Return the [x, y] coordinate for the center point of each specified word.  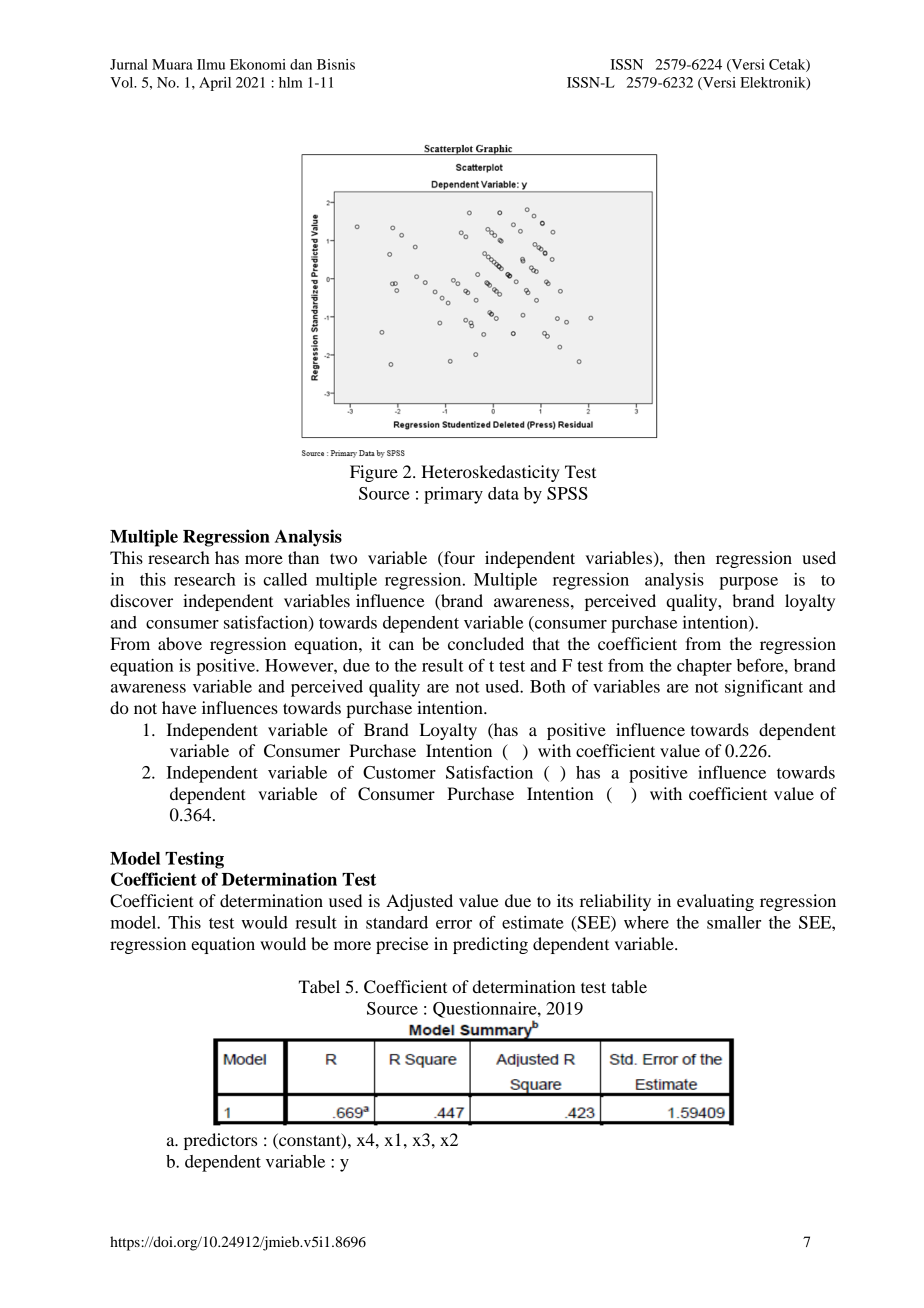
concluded [486, 643]
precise [402, 945]
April [215, 84]
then [689, 557]
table [629, 986]
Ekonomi [258, 64]
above [180, 643]
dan [301, 64]
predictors [220, 1141]
